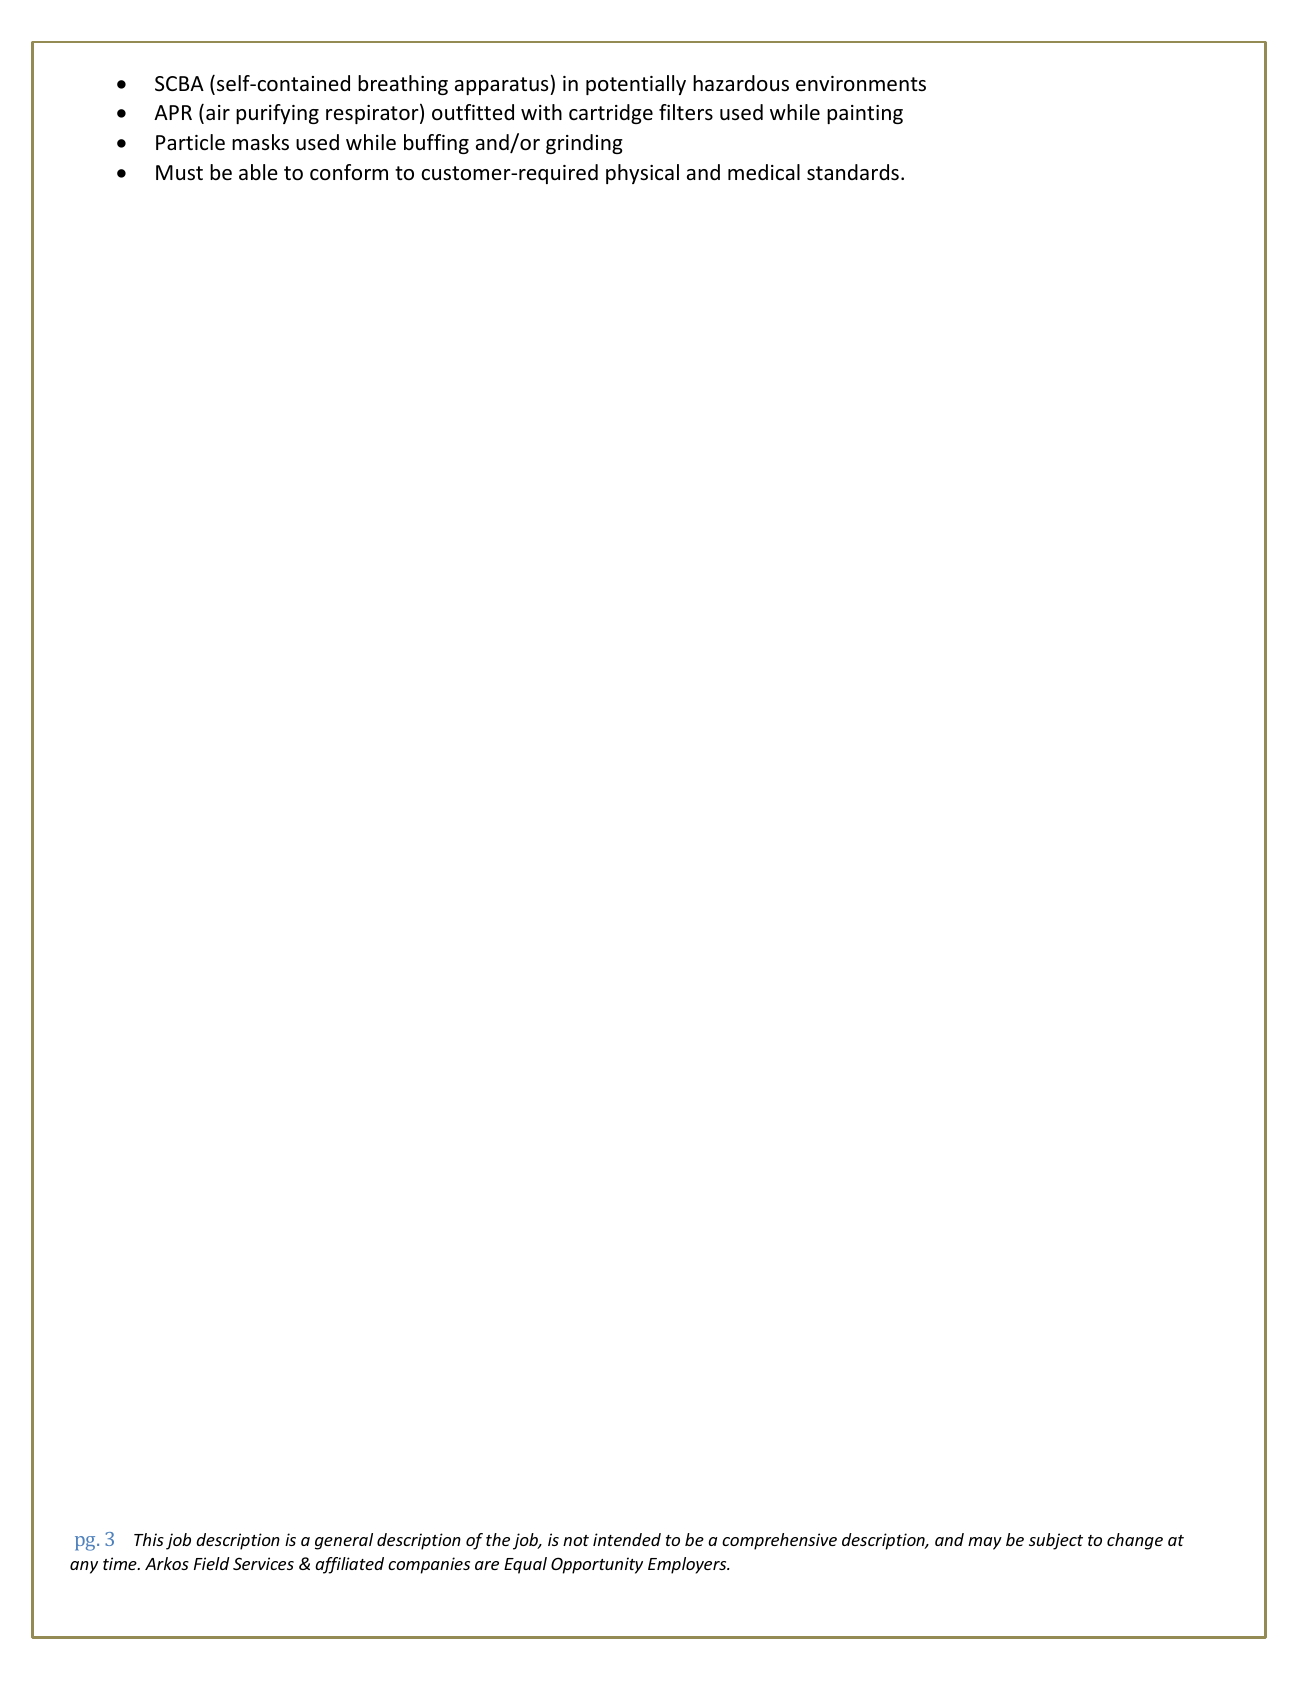  I want to click on grinding, so click(584, 144).
